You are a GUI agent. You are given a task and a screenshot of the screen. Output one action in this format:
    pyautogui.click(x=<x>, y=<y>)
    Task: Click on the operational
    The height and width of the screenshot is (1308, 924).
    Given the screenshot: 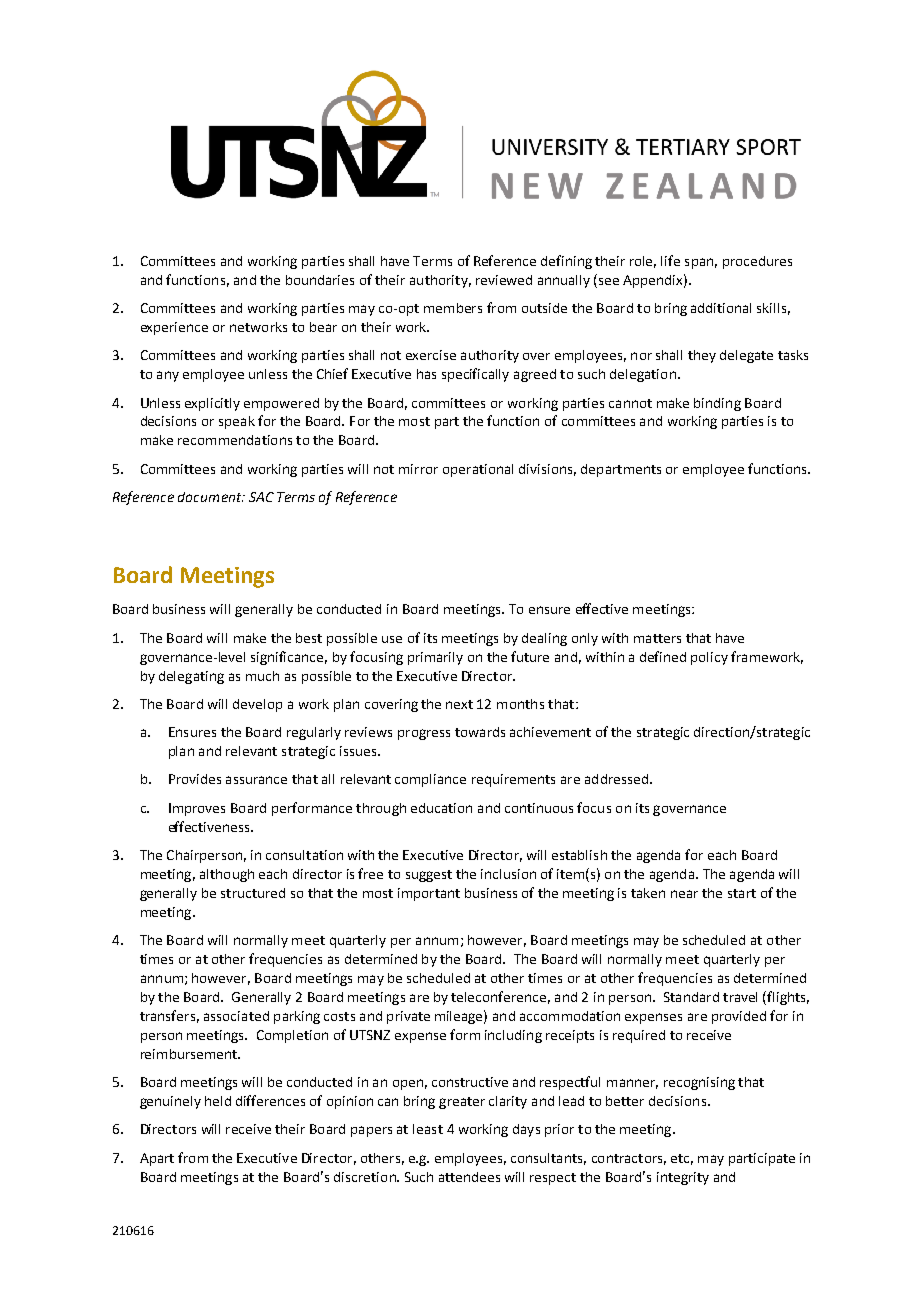 What is the action you would take?
    pyautogui.click(x=478, y=470)
